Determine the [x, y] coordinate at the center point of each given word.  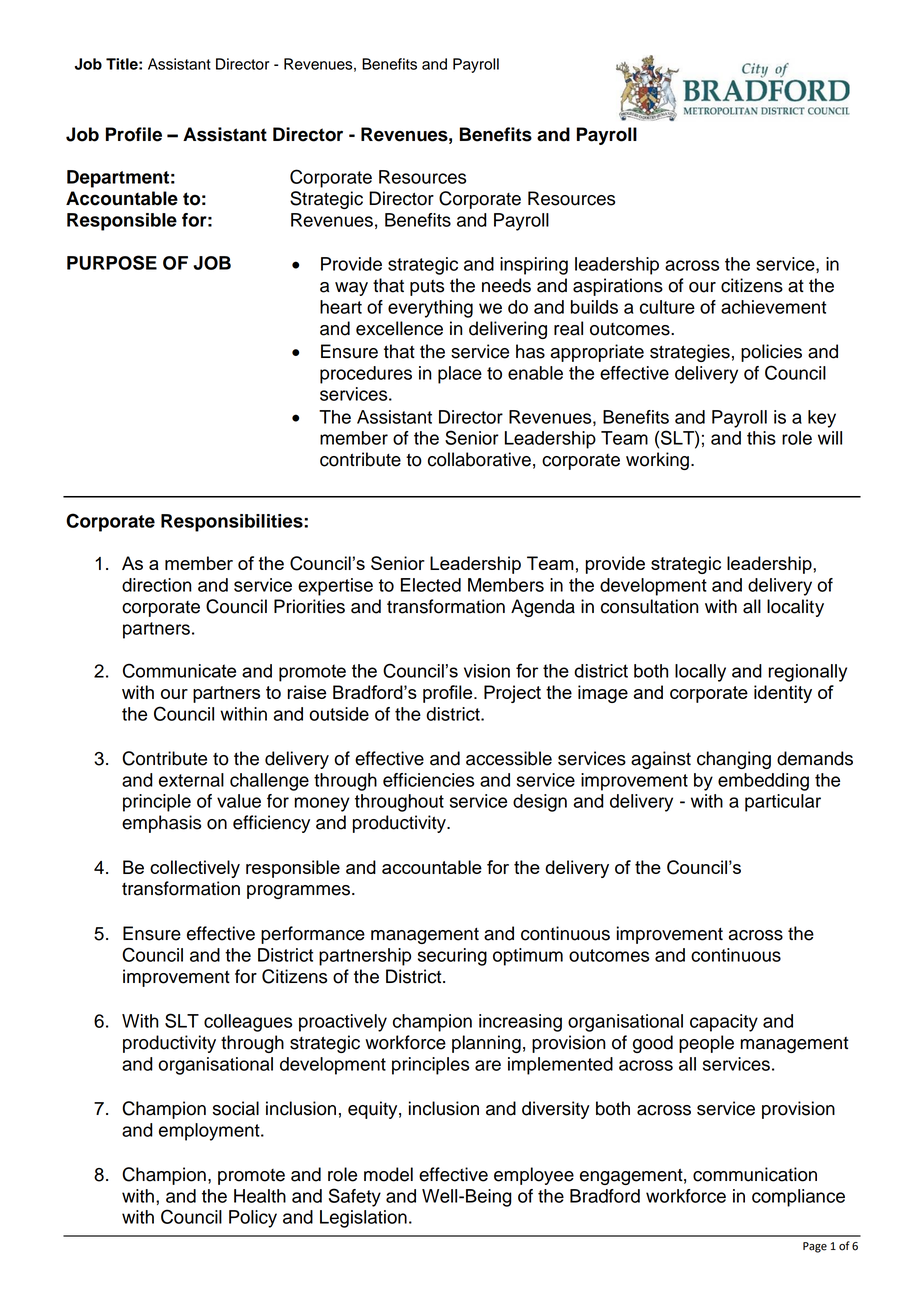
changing [734, 760]
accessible [509, 758]
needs [506, 285]
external [191, 780]
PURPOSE [112, 262]
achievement [773, 307]
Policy [253, 1219]
